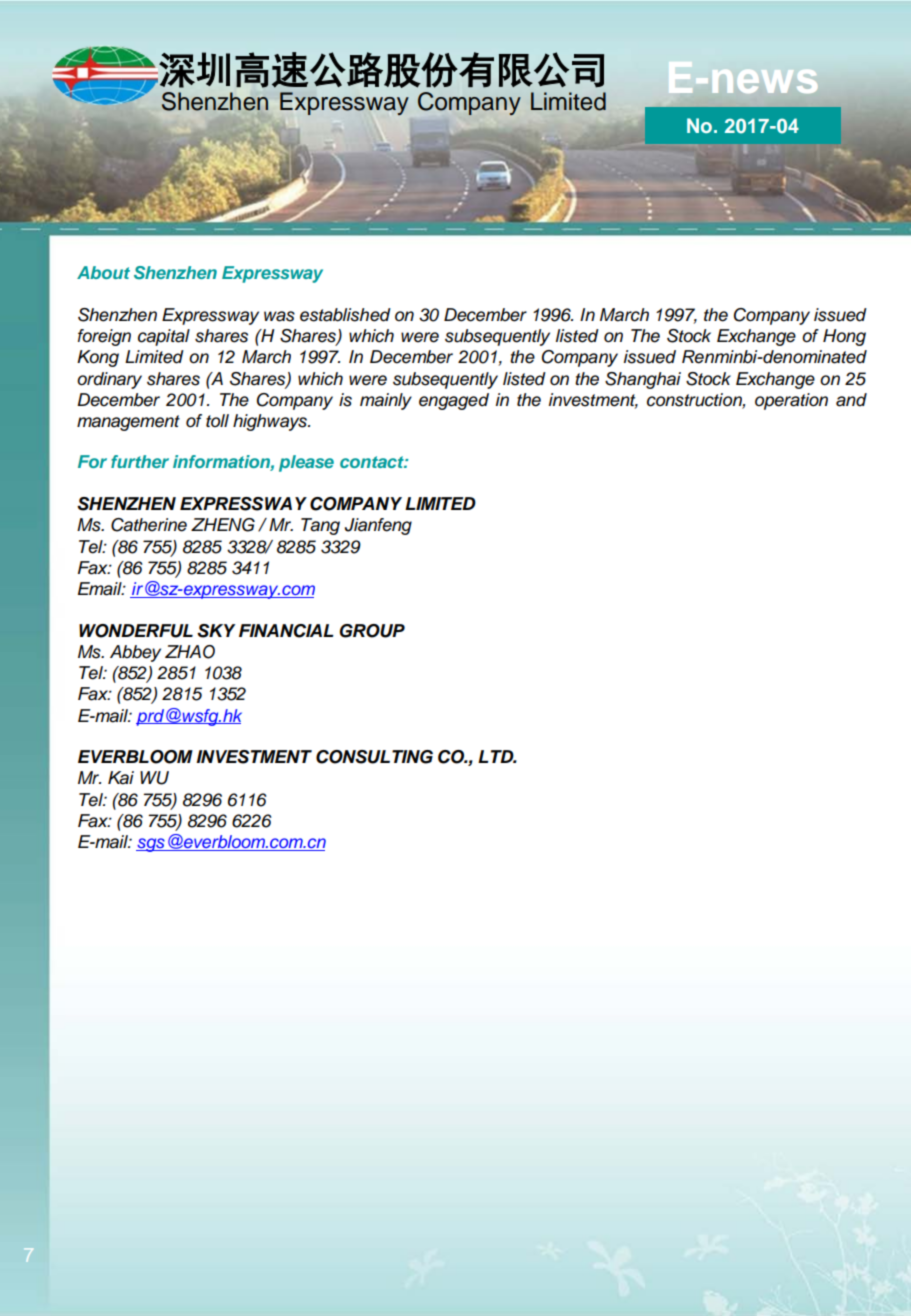 Image resolution: width=911 pixels, height=1316 pixels. I want to click on established, so click(345, 315).
